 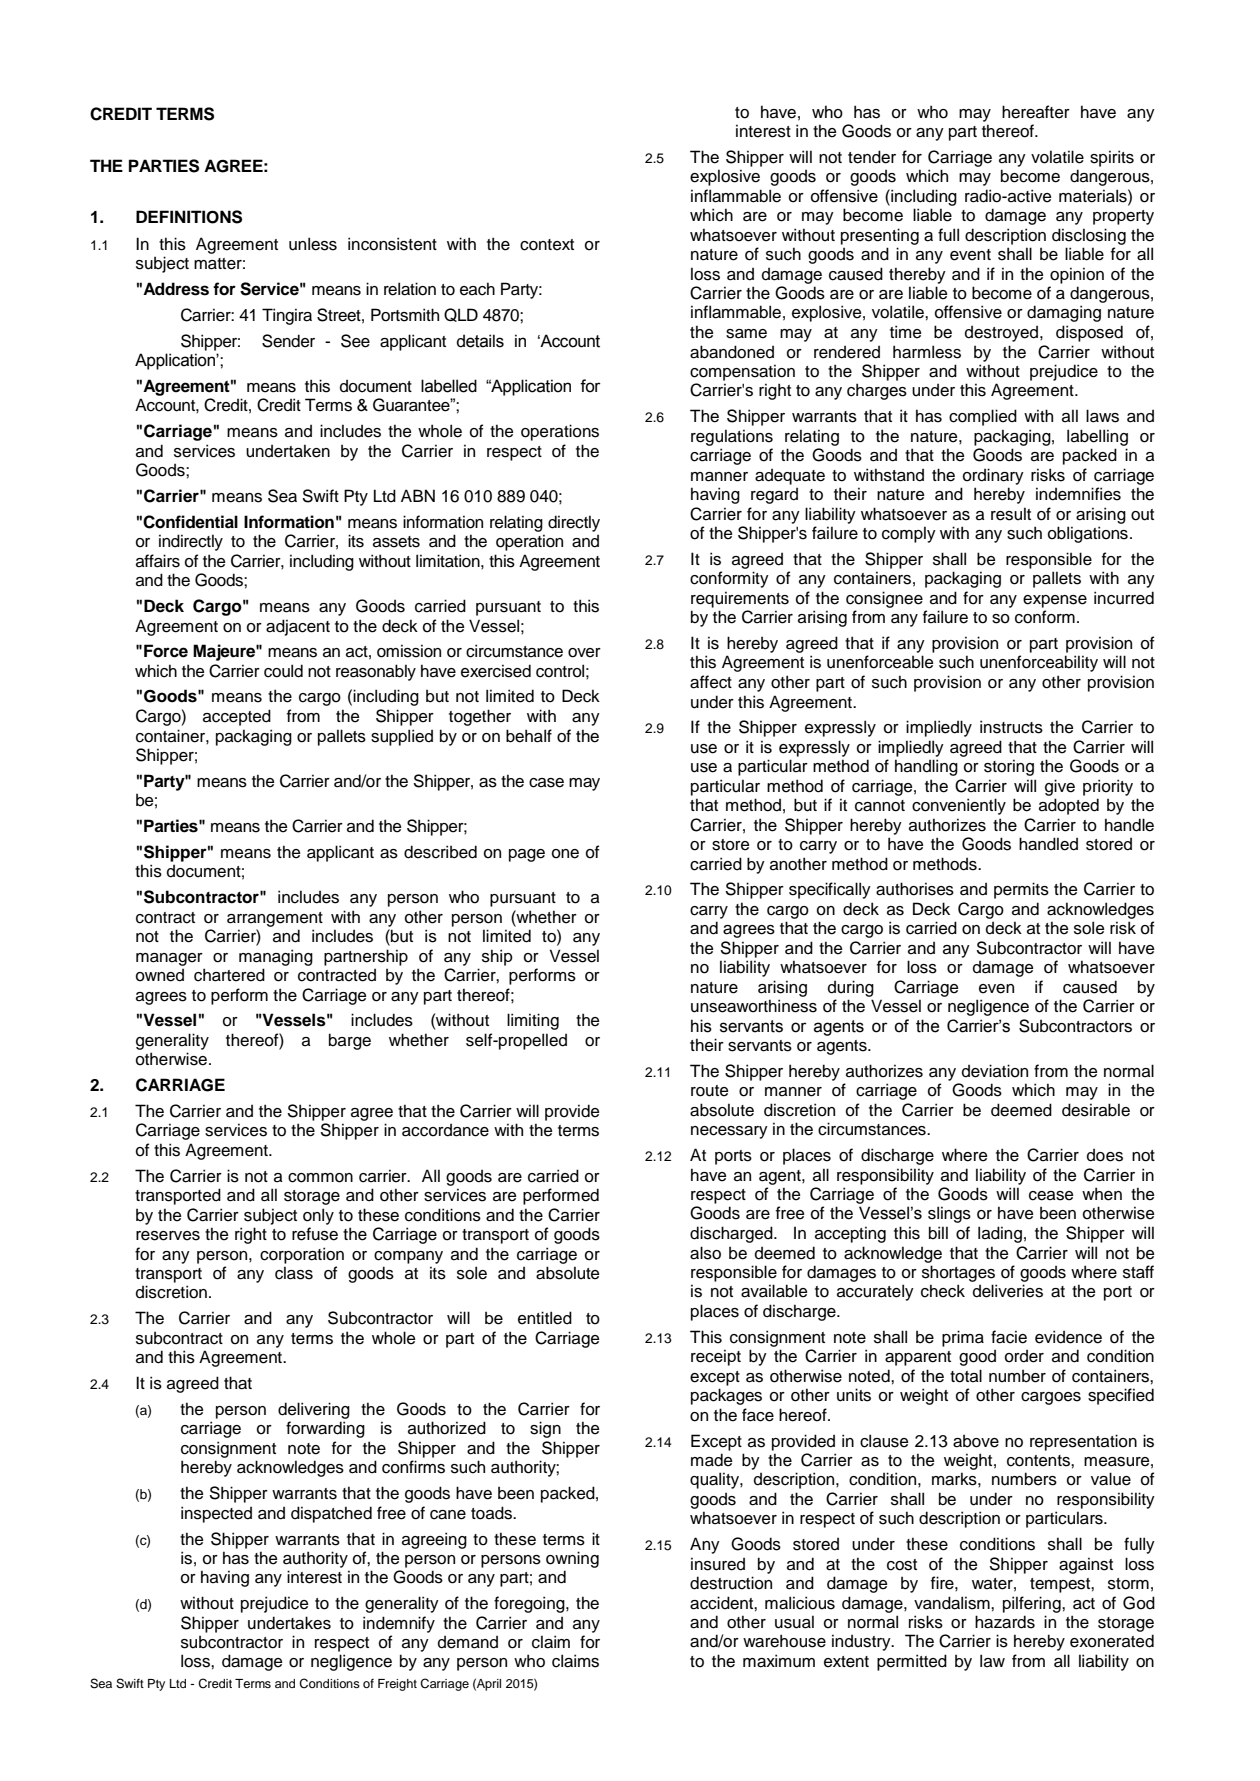 I want to click on adjacent, so click(x=298, y=627).
